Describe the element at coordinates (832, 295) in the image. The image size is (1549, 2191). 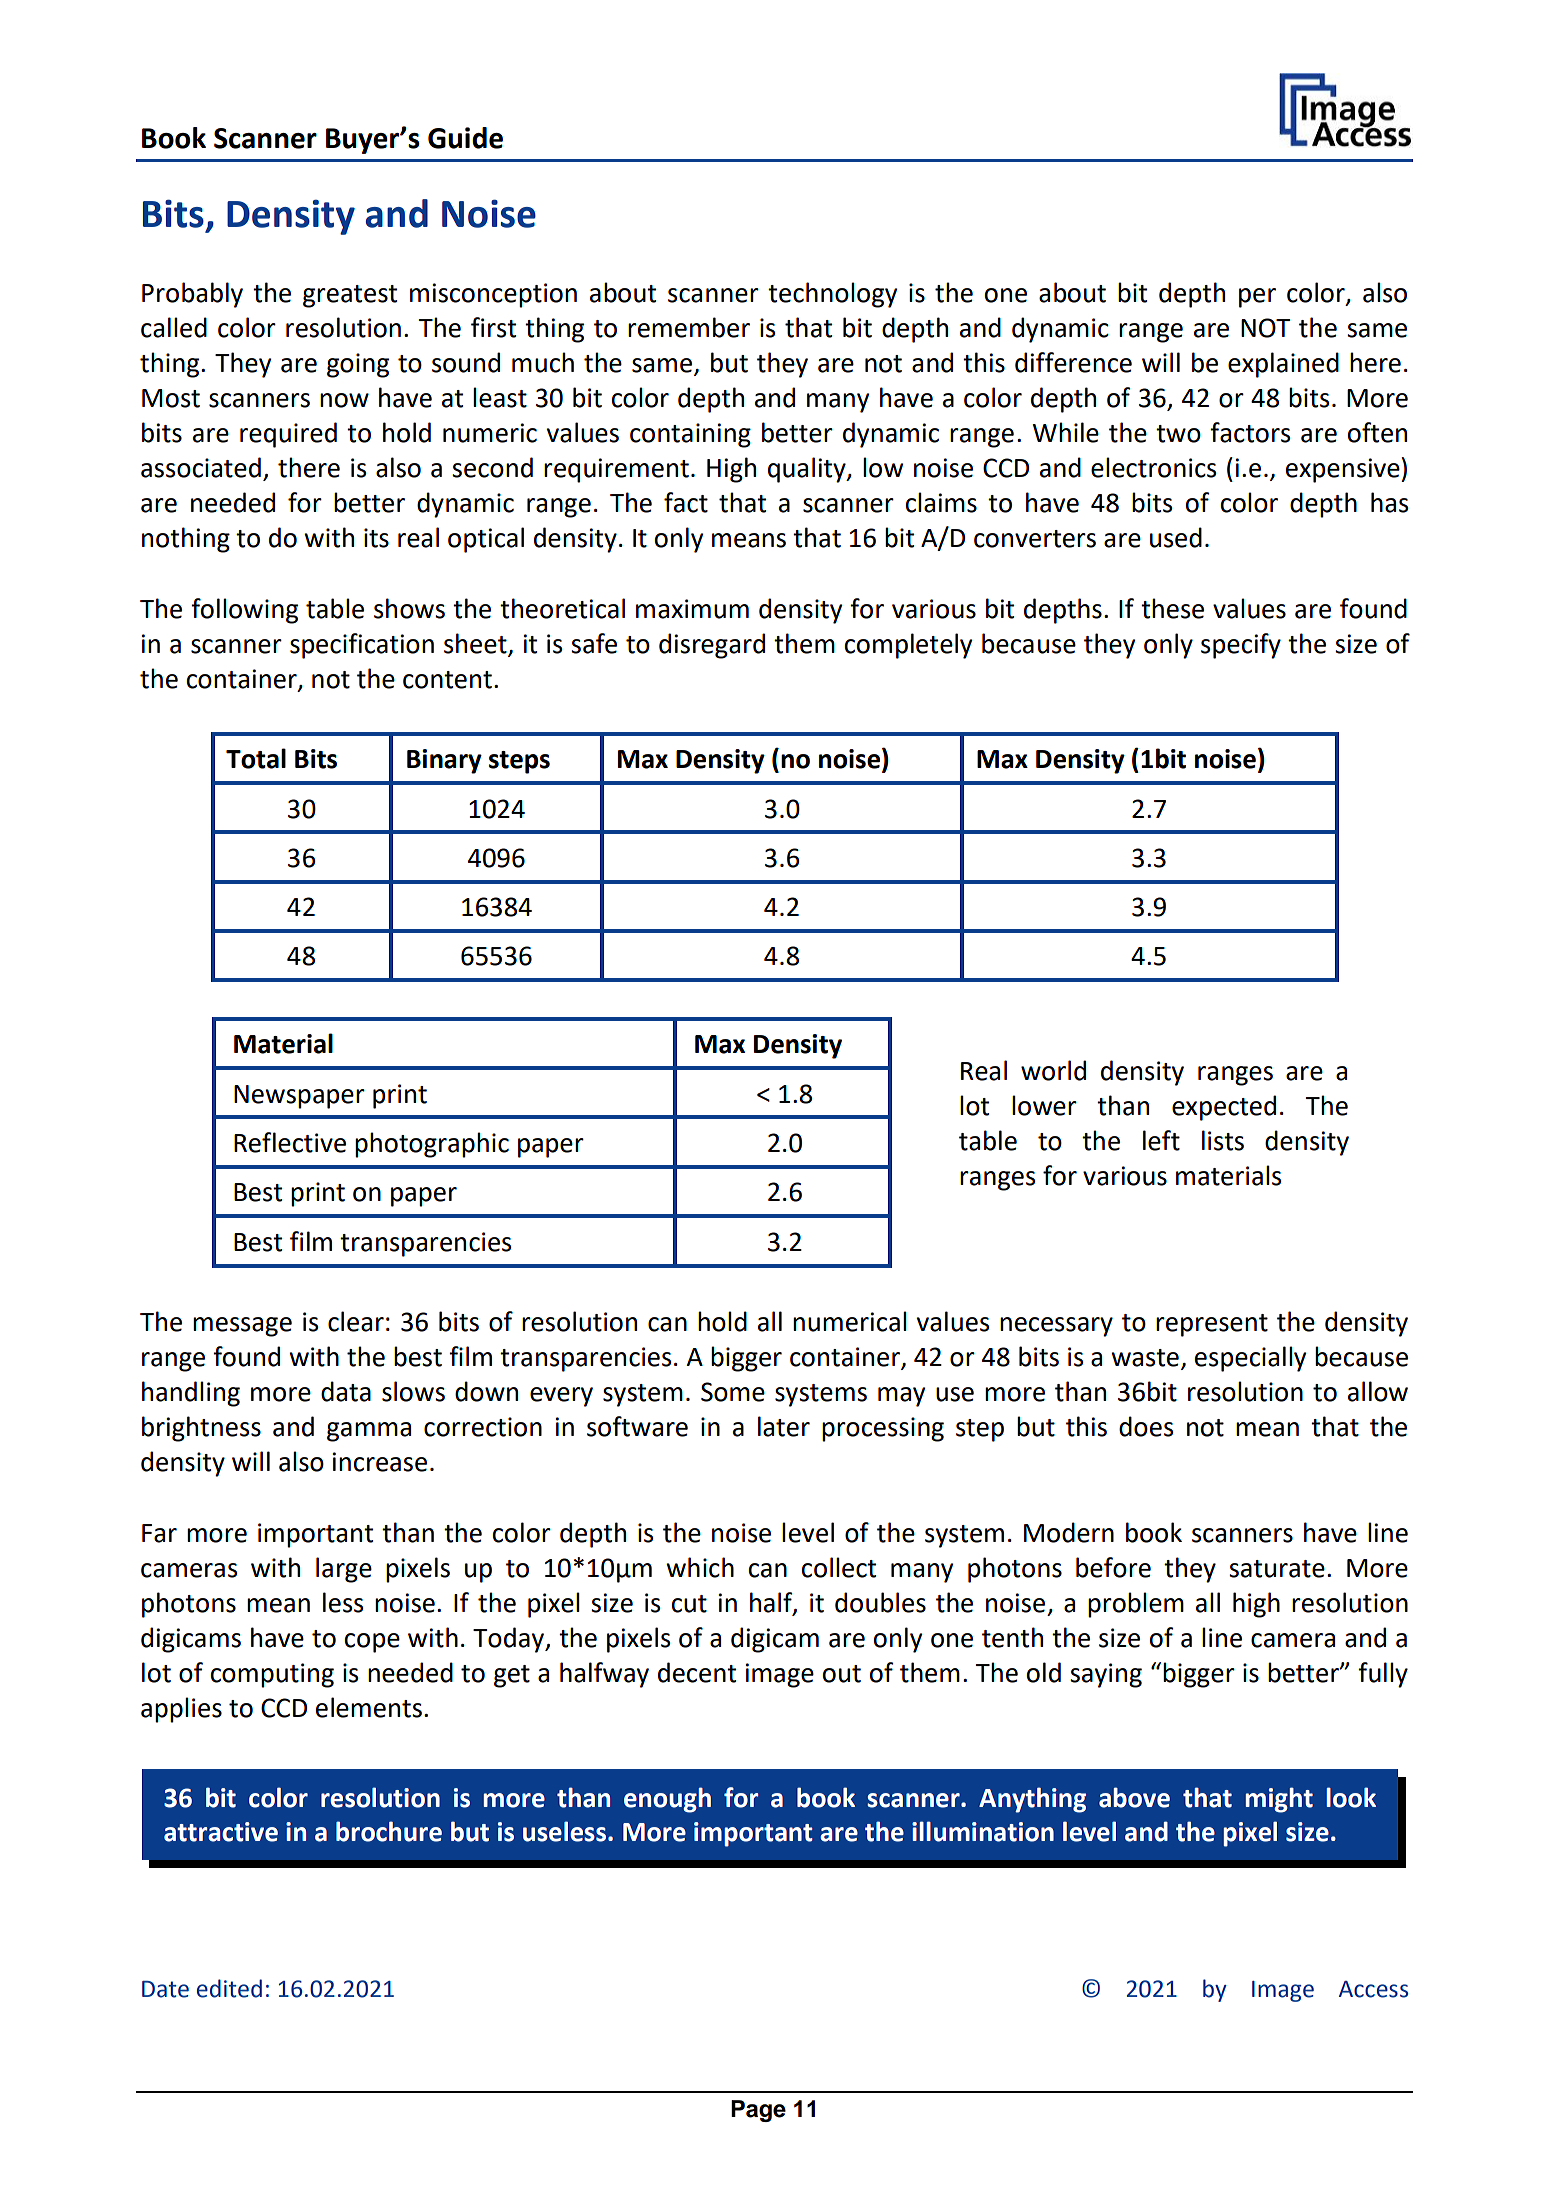
I see `technology` at that location.
